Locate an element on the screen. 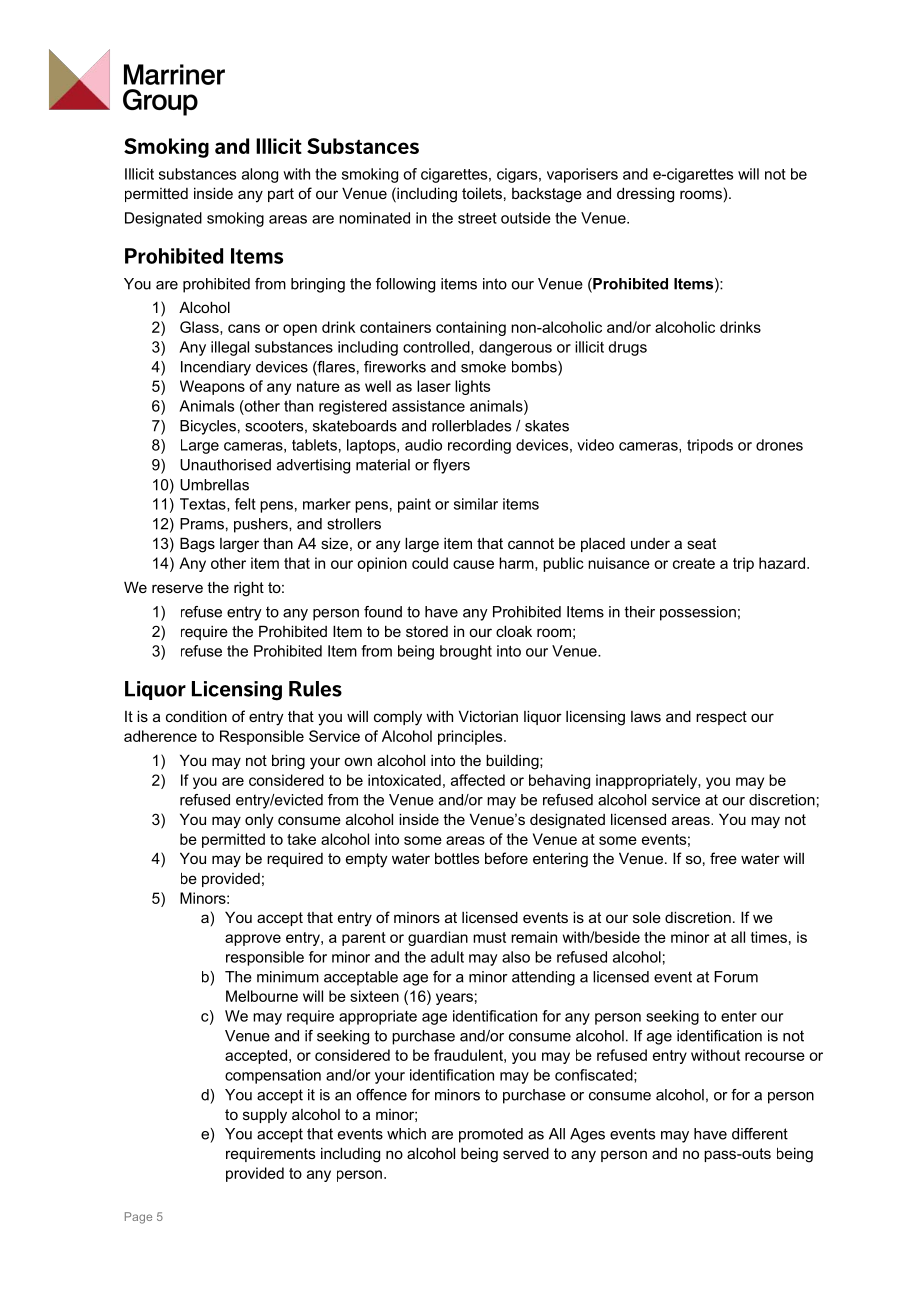  Forum is located at coordinates (736, 977).
